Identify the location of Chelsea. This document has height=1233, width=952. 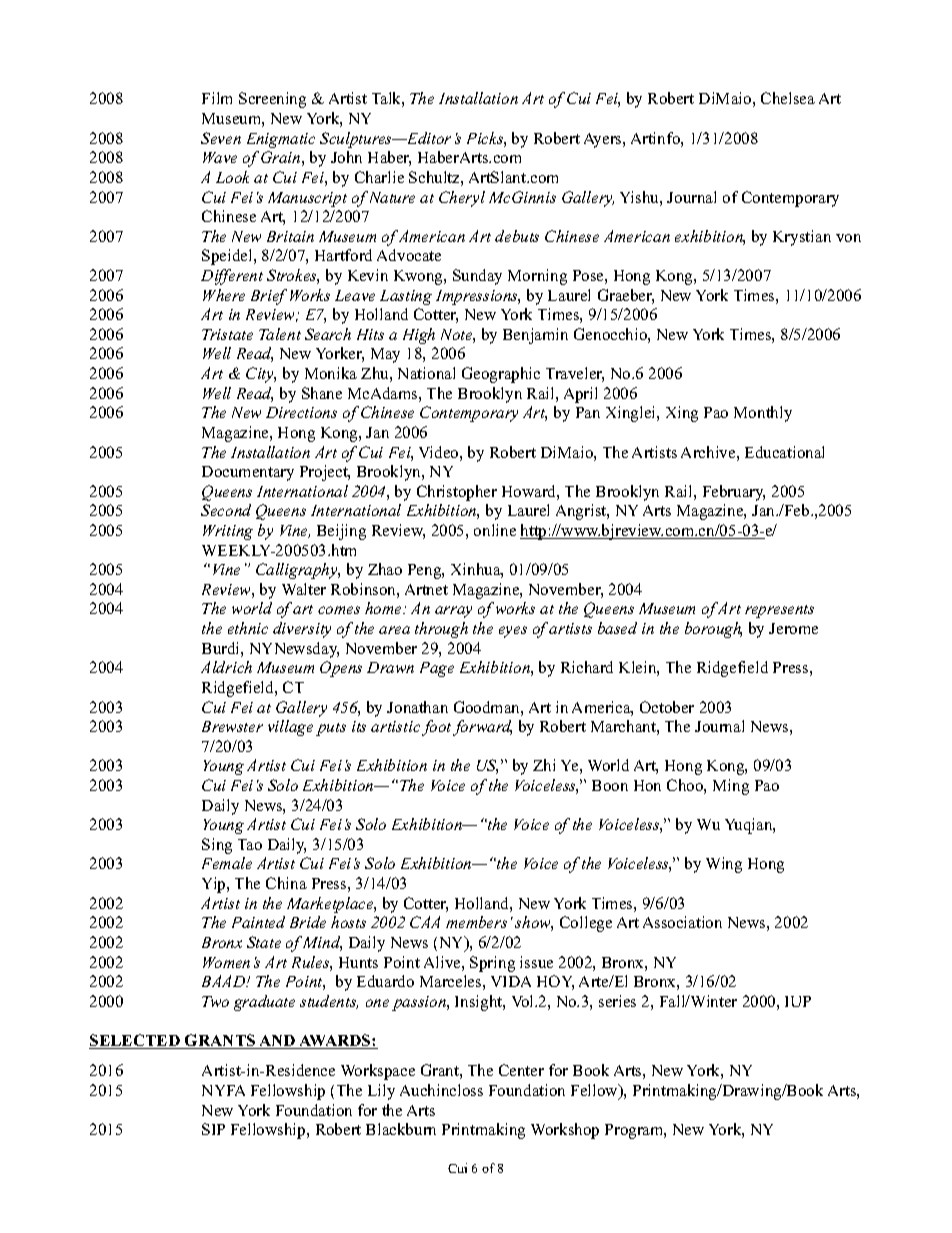
(788, 98).
